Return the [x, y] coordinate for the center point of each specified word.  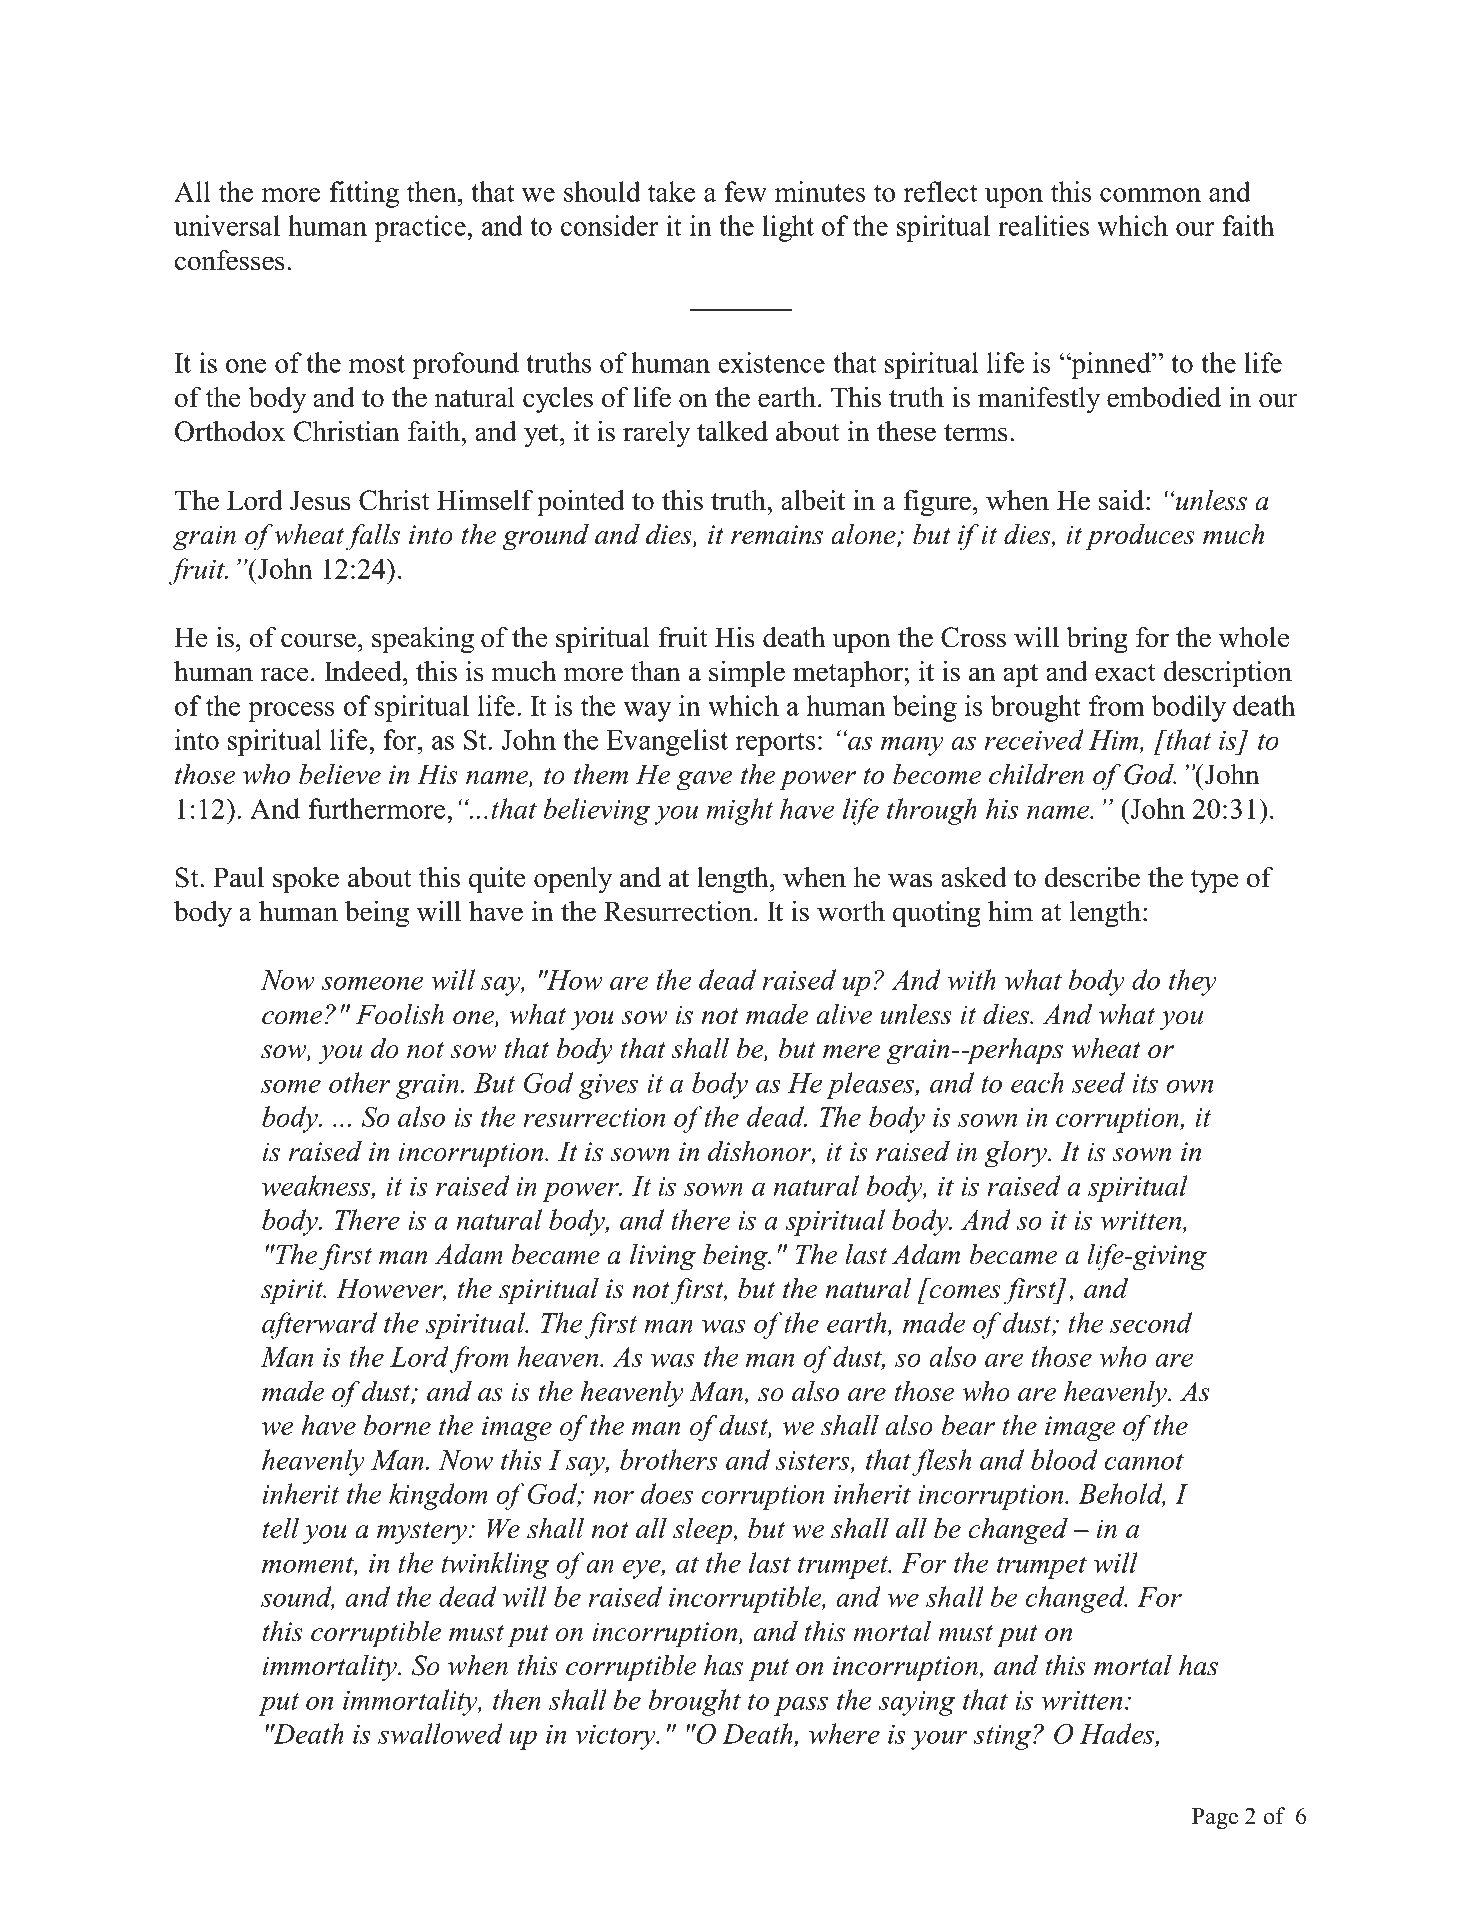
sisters [814, 1461]
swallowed [440, 1733]
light [788, 228]
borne [397, 1425]
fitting [364, 194]
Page [1215, 1819]
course [318, 640]
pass [801, 1706]
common [1150, 195]
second [1151, 1322]
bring [1097, 640]
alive [844, 1014]
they [1193, 982]
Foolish [400, 1014]
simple [747, 674]
